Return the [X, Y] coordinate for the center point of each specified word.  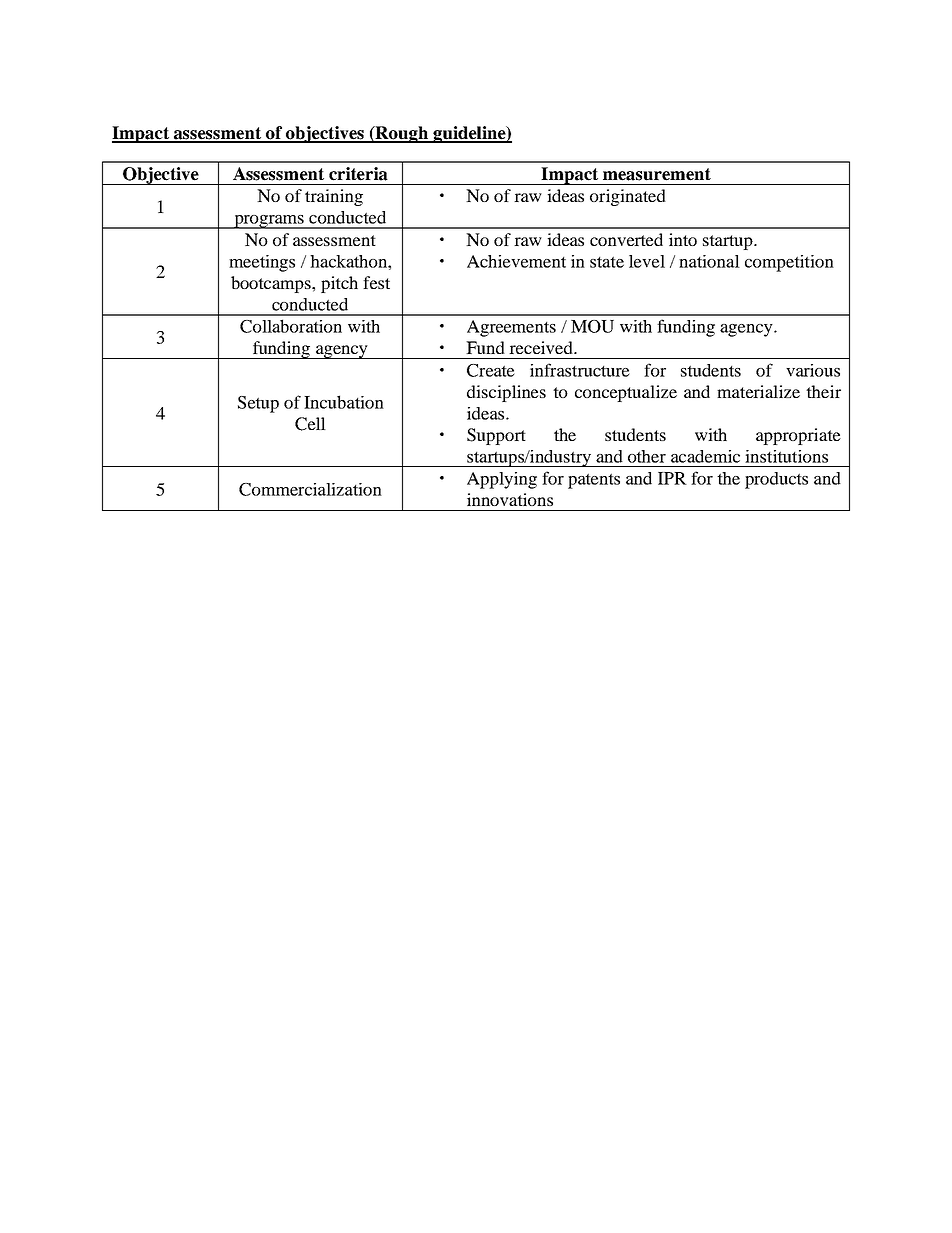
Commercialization [310, 489]
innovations [510, 499]
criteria [358, 174]
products [776, 480]
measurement [657, 174]
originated [628, 197]
